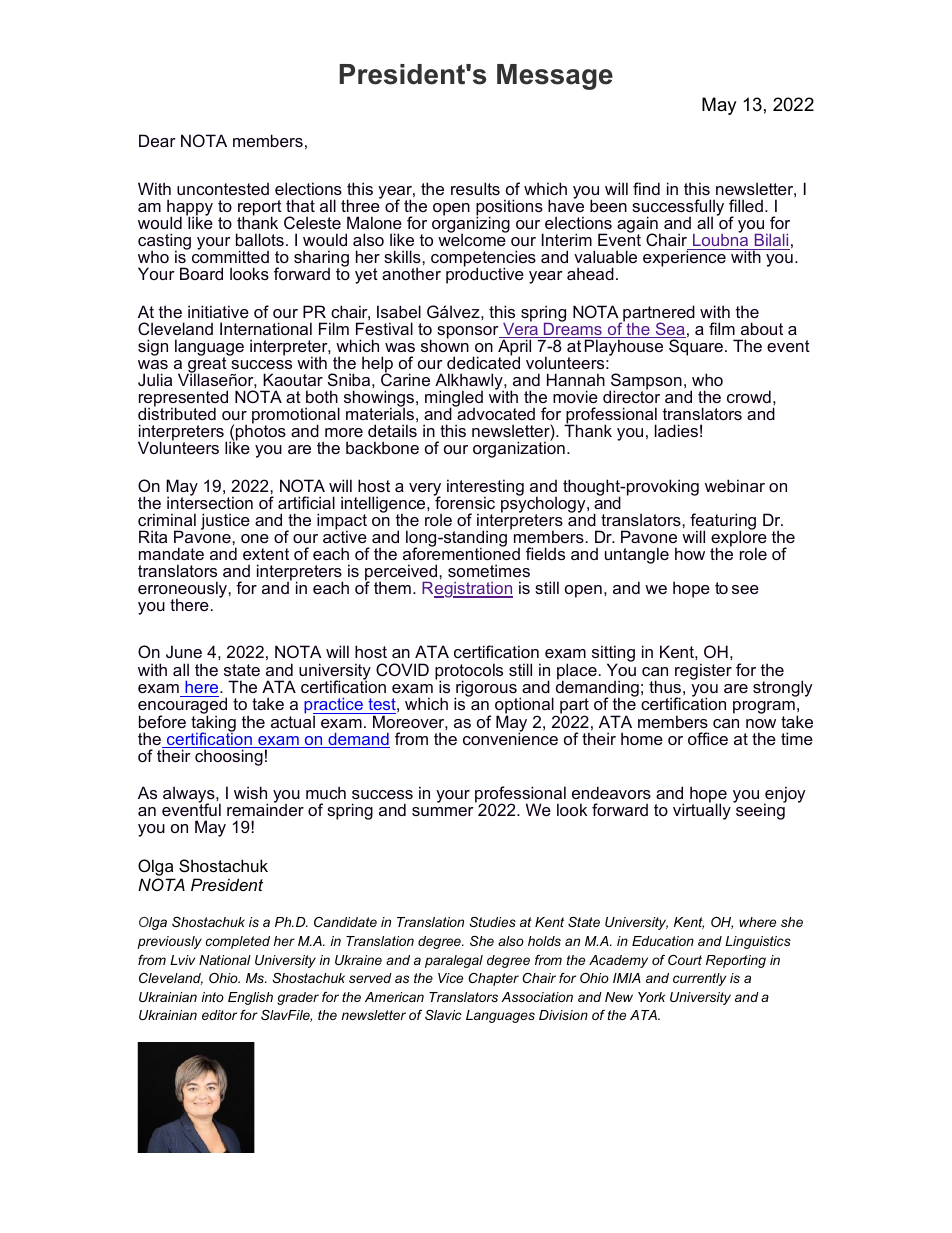 This screenshot has width=952, height=1233. Describe the element at coordinates (646, 188) in the screenshot. I see `find` at that location.
